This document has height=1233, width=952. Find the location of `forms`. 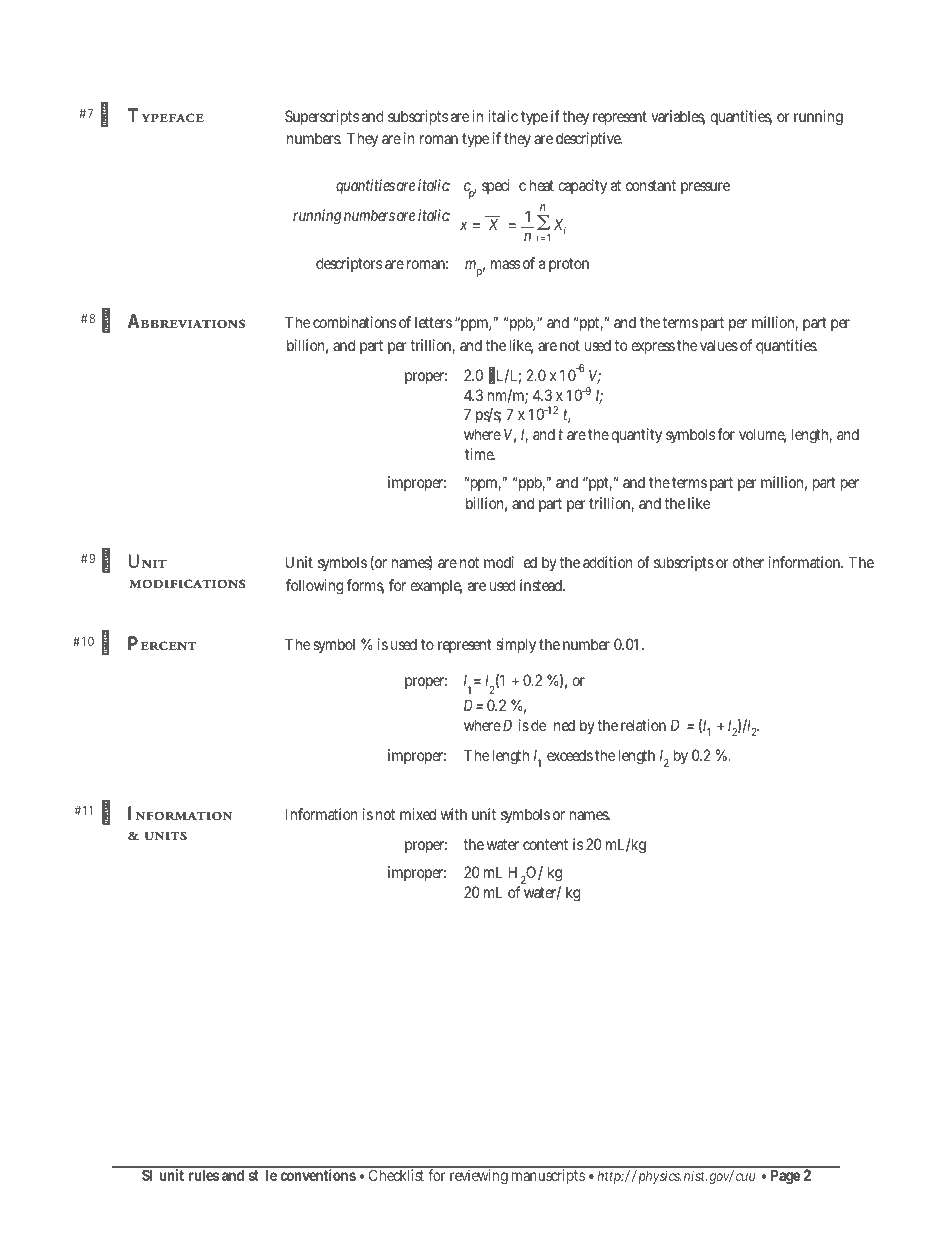

forms is located at coordinates (365, 586).
